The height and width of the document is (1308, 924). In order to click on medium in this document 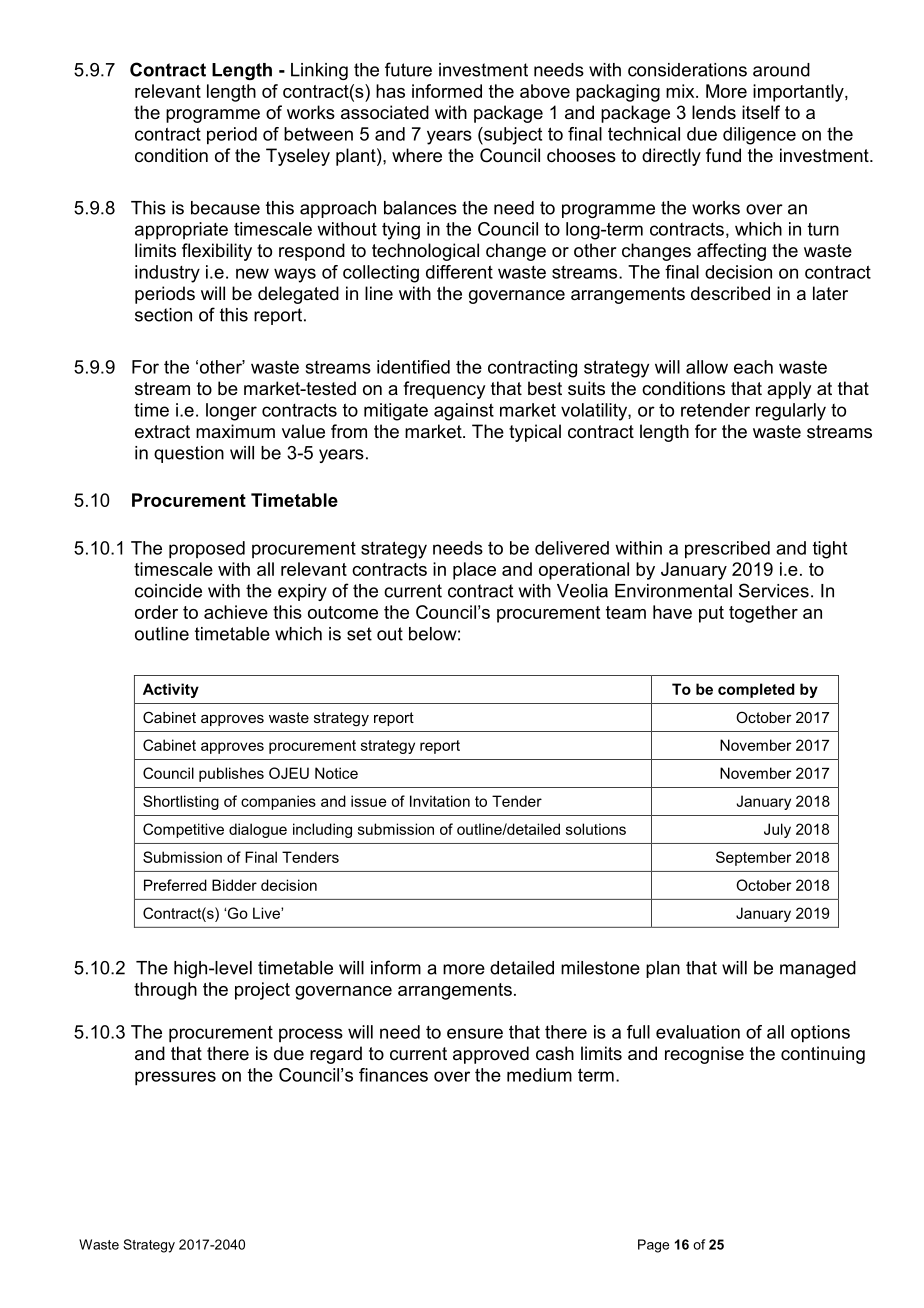, I will do `click(539, 1075)`.
